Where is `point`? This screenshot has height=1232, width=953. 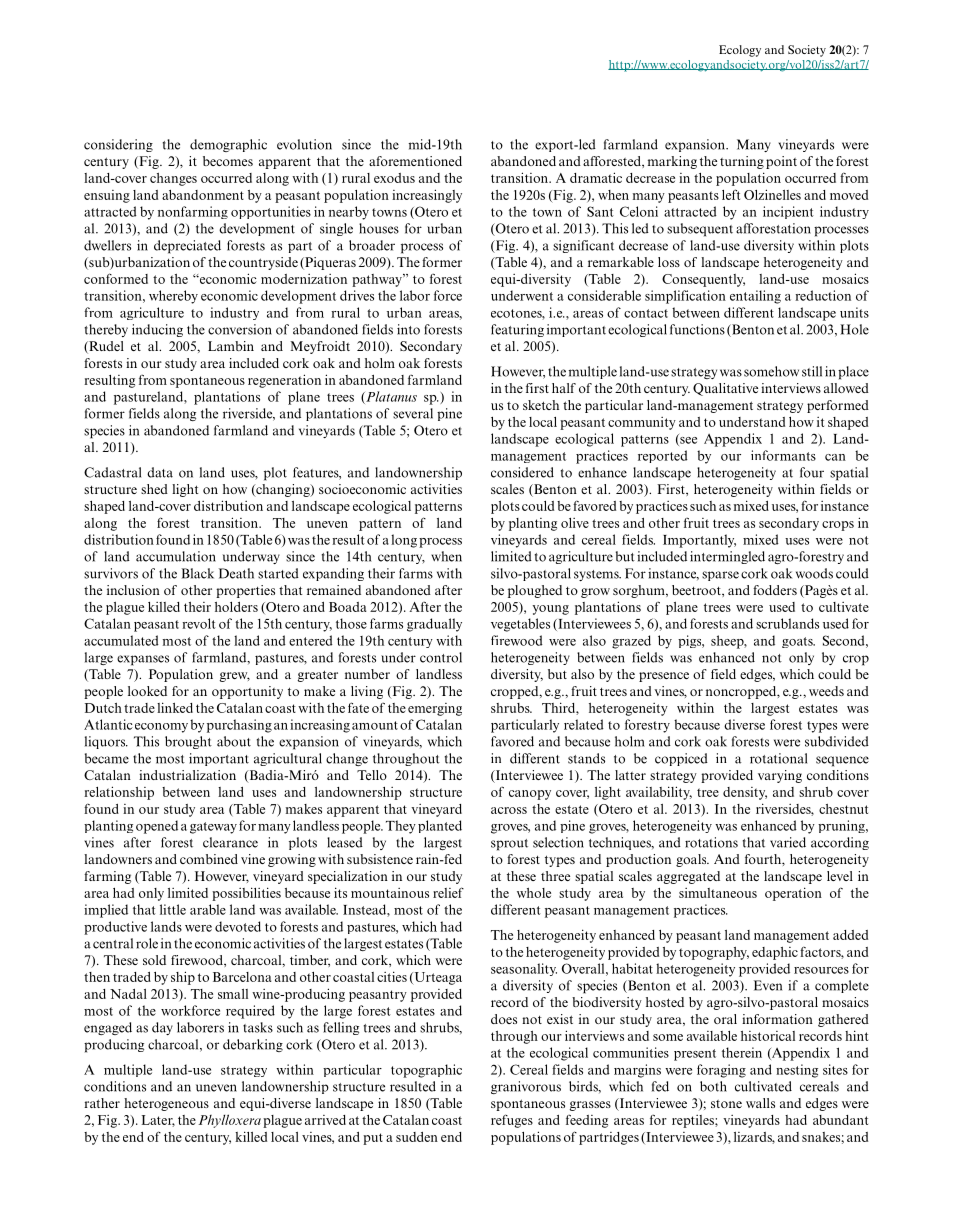 point is located at coordinates (781, 162).
